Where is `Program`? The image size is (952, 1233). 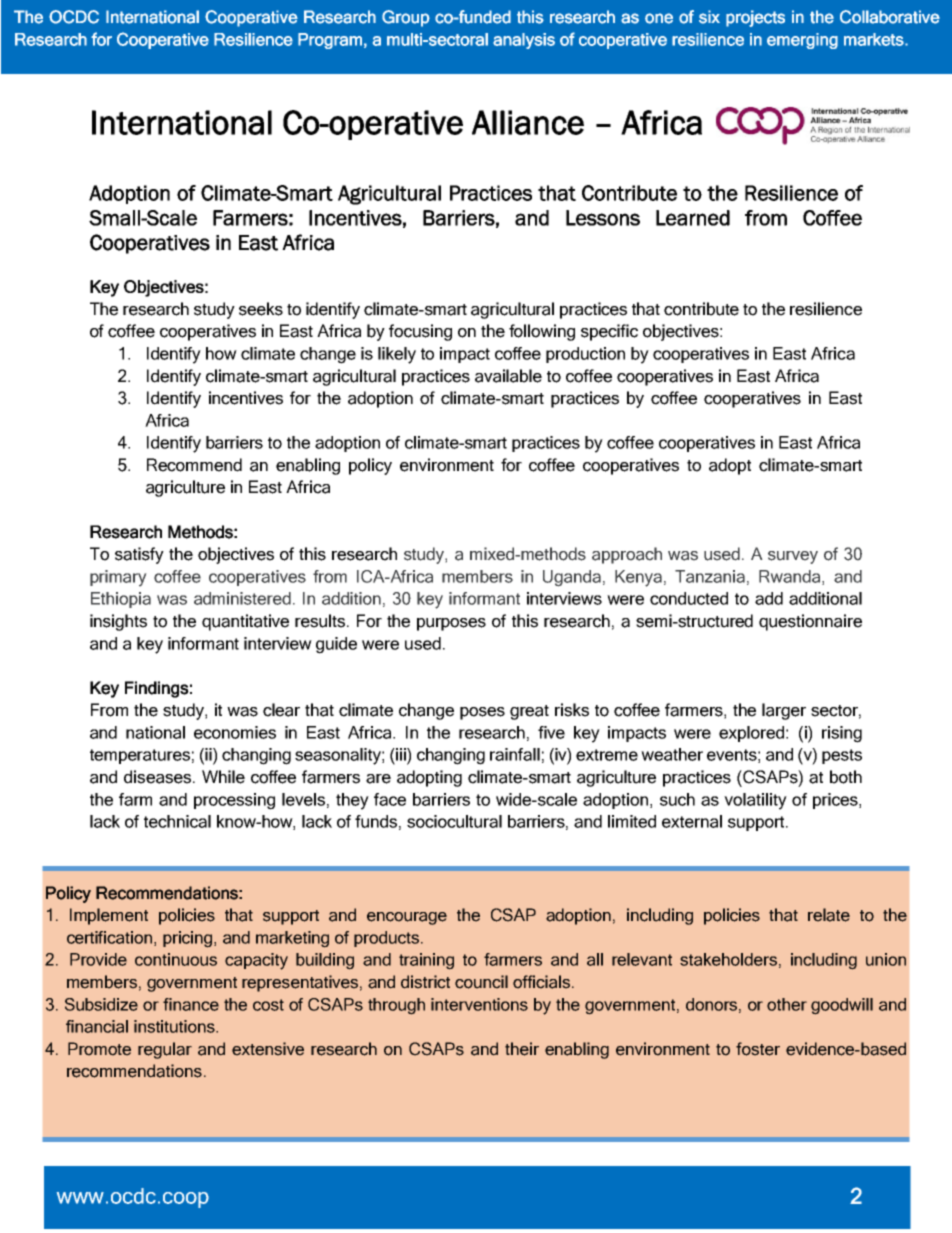
Program is located at coordinates (330, 41).
